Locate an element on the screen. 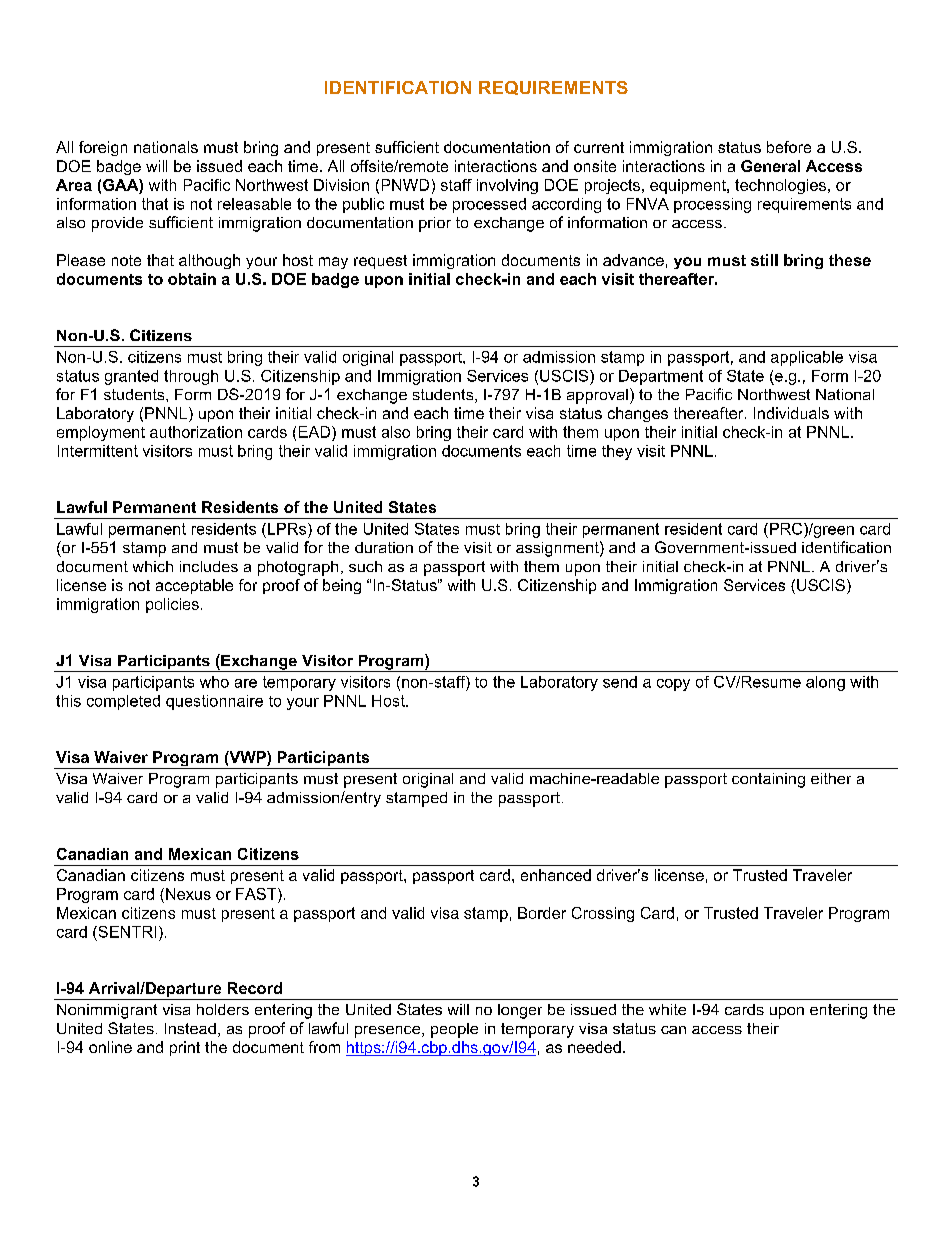 This screenshot has width=952, height=1233. Instead is located at coordinates (190, 1028).
